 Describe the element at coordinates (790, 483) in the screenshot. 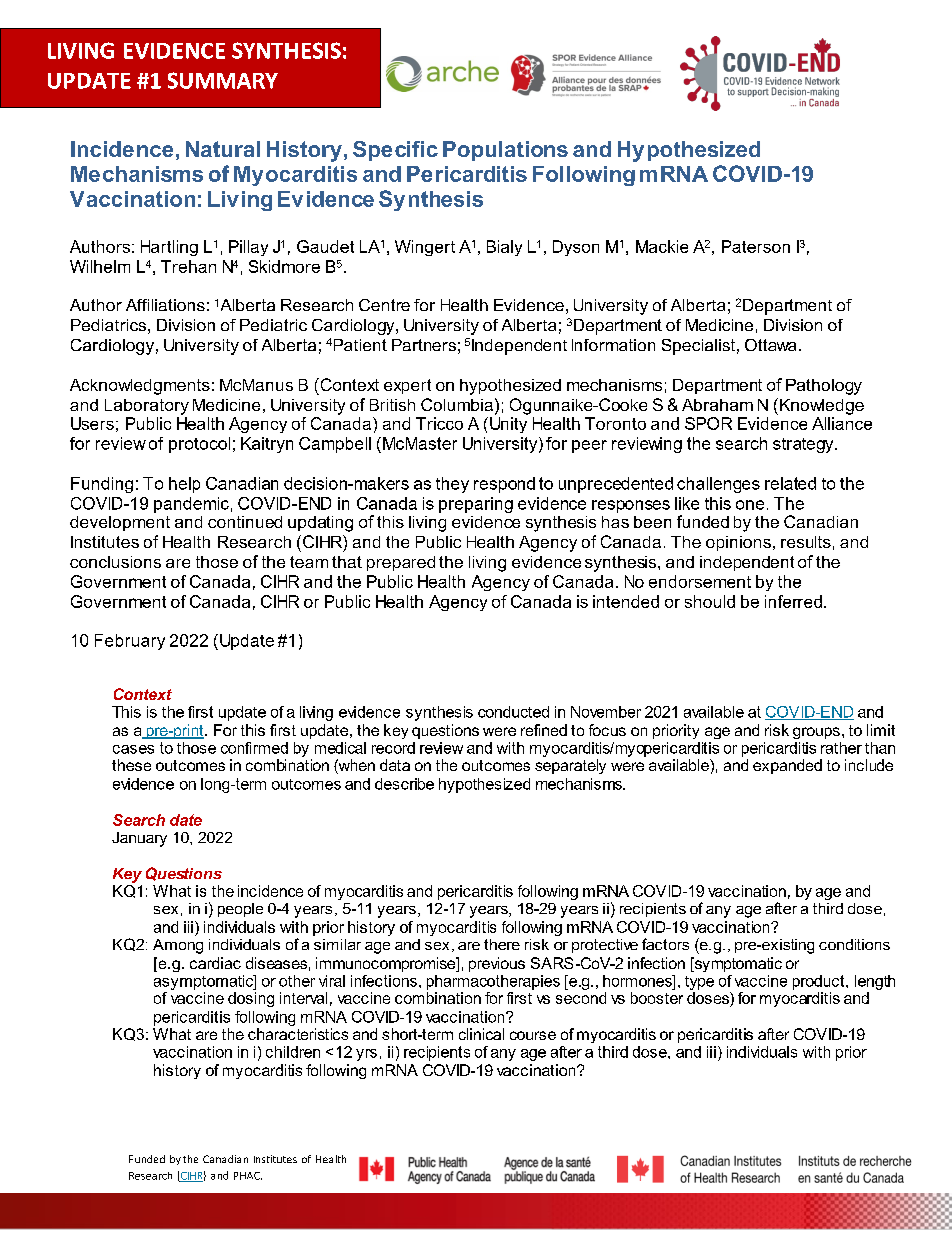

I see `related` at that location.
